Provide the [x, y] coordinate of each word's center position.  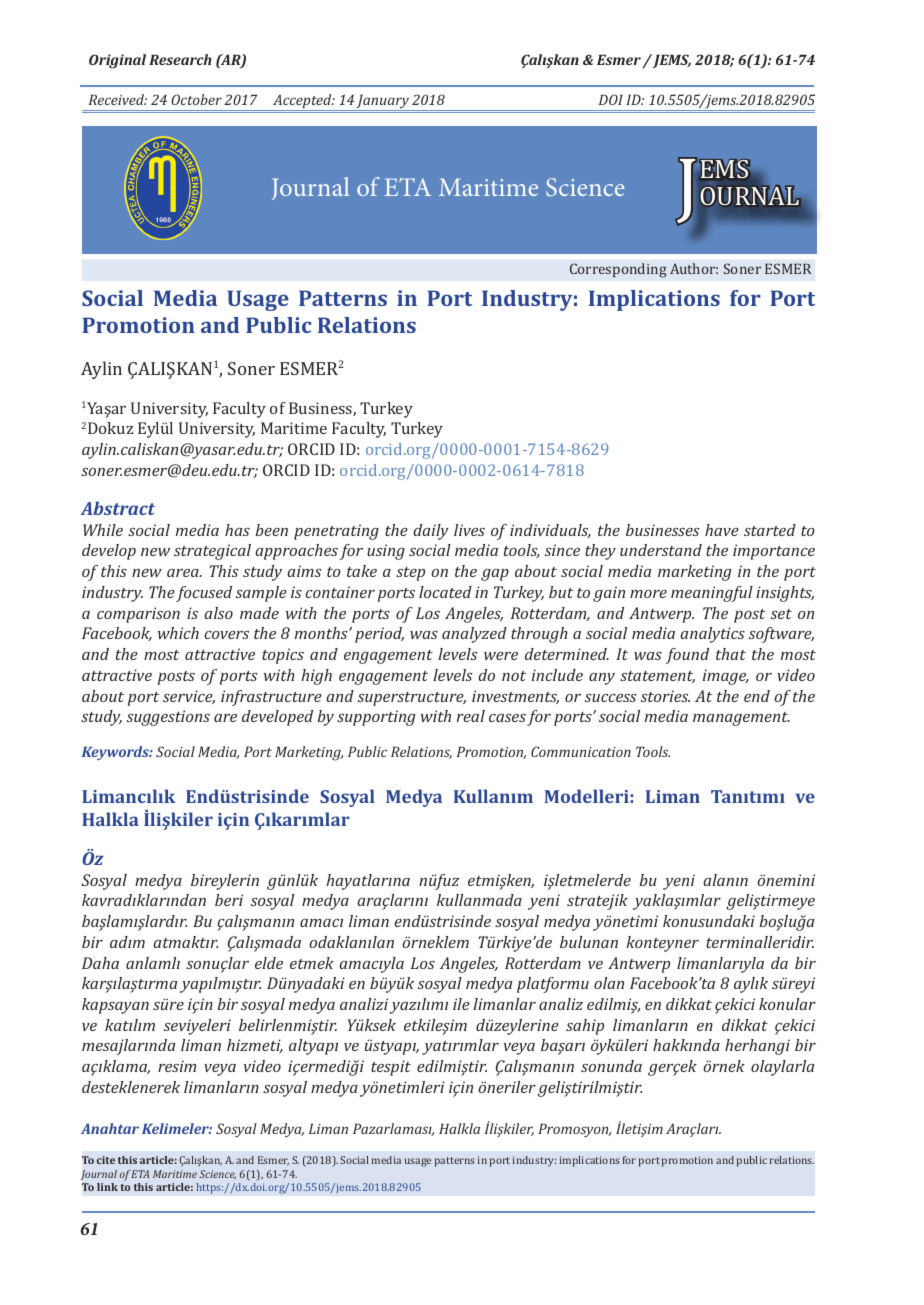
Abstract [118, 508]
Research [180, 59]
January [383, 102]
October [196, 99]
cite [106, 1160]
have [722, 530]
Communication [581, 751]
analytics [712, 635]
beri [229, 900]
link [107, 1187]
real [471, 716]
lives [469, 530]
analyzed [474, 635]
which [178, 633]
